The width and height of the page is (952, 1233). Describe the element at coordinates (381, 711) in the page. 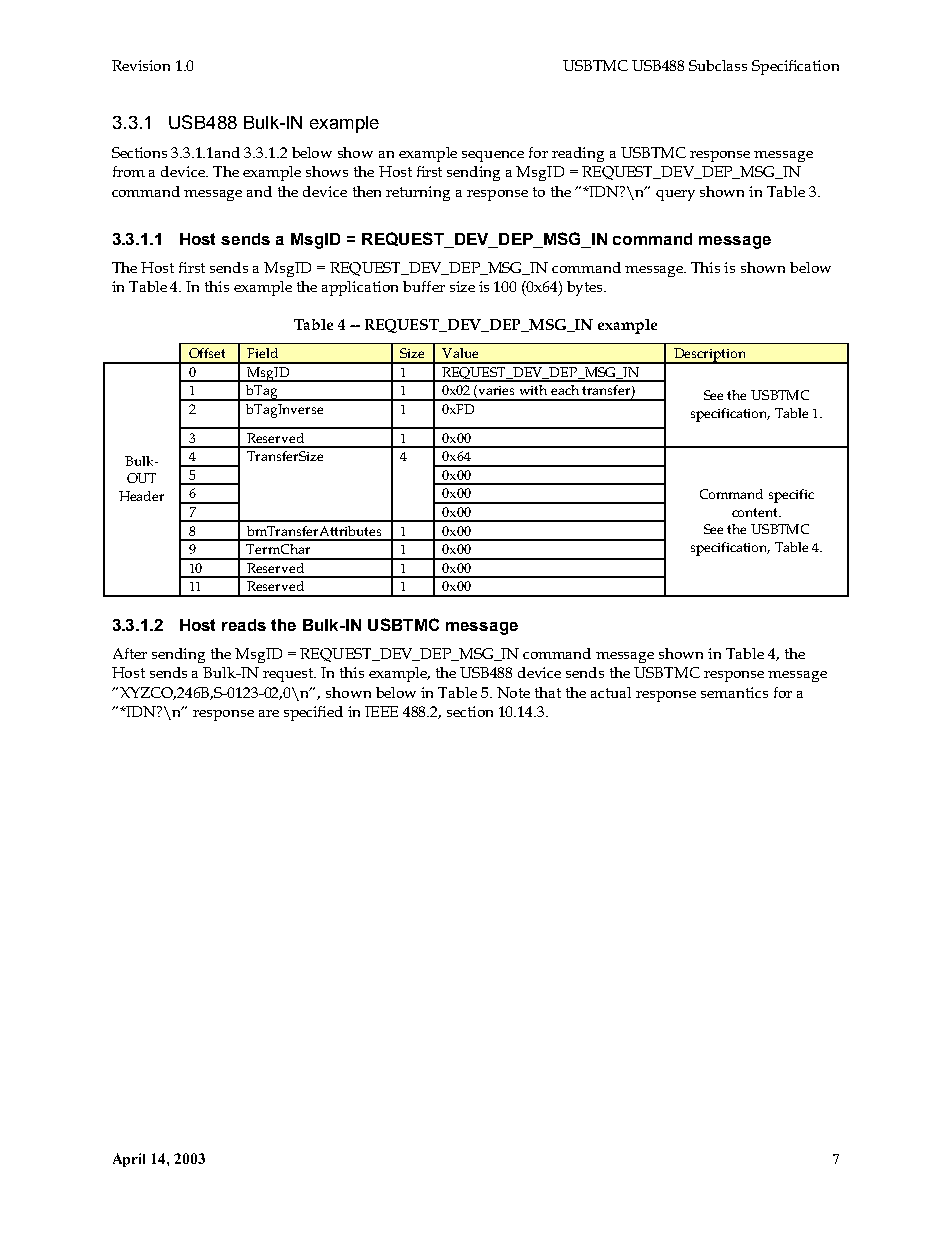

I see `IEEE` at that location.
